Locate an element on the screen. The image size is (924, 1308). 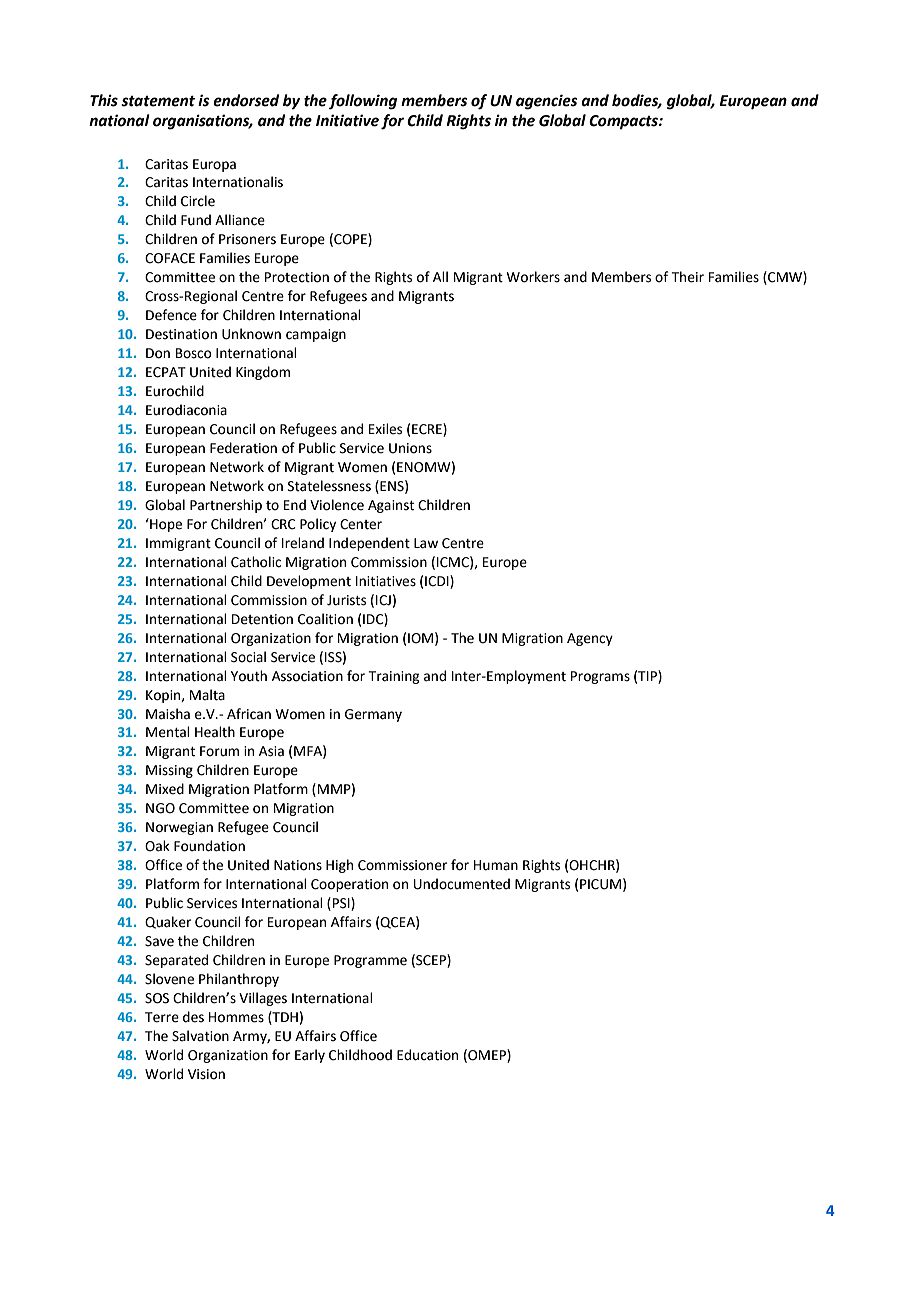
following is located at coordinates (363, 102).
